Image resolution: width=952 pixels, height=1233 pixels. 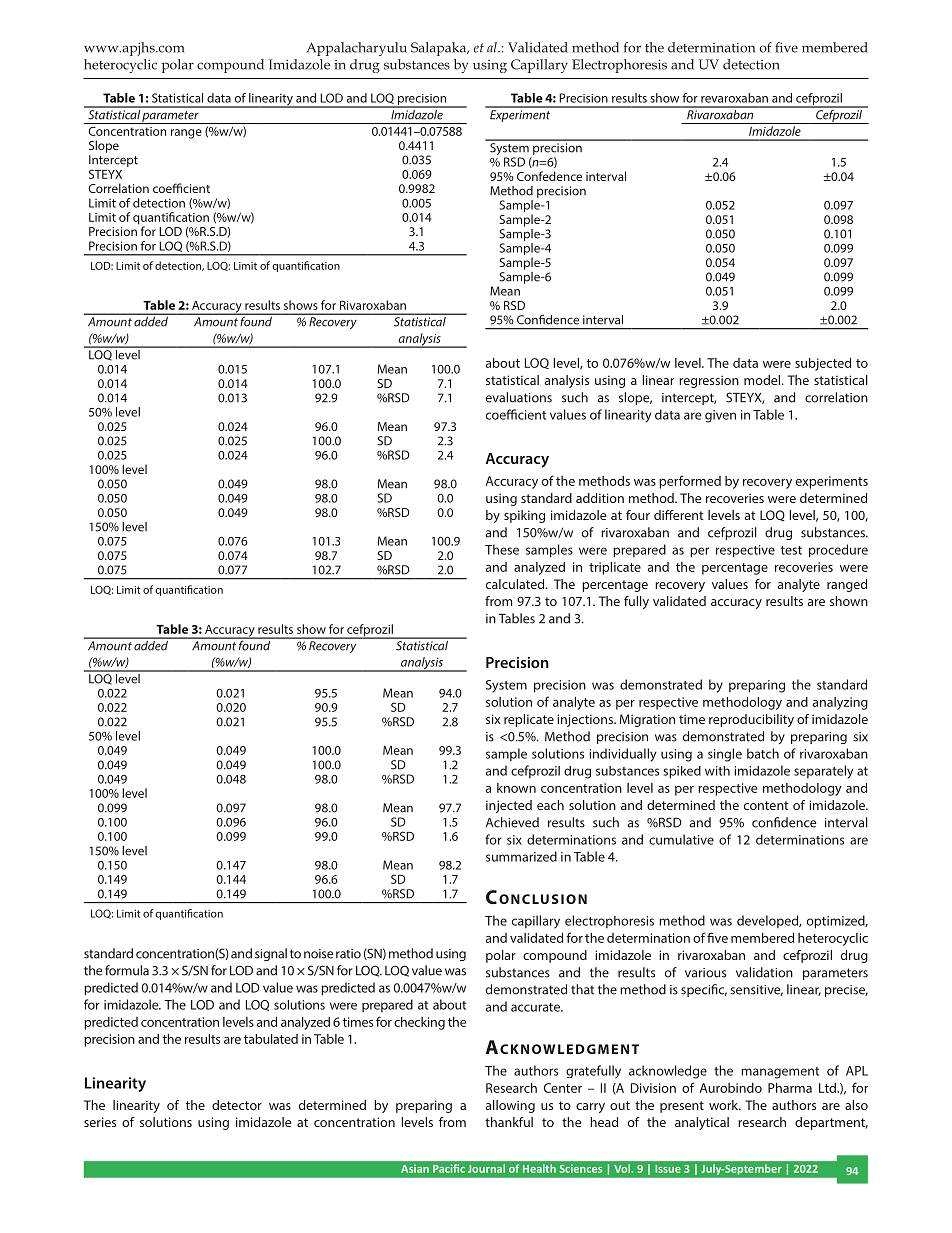 What do you see at coordinates (237, 1105) in the page?
I see `detector` at bounding box center [237, 1105].
